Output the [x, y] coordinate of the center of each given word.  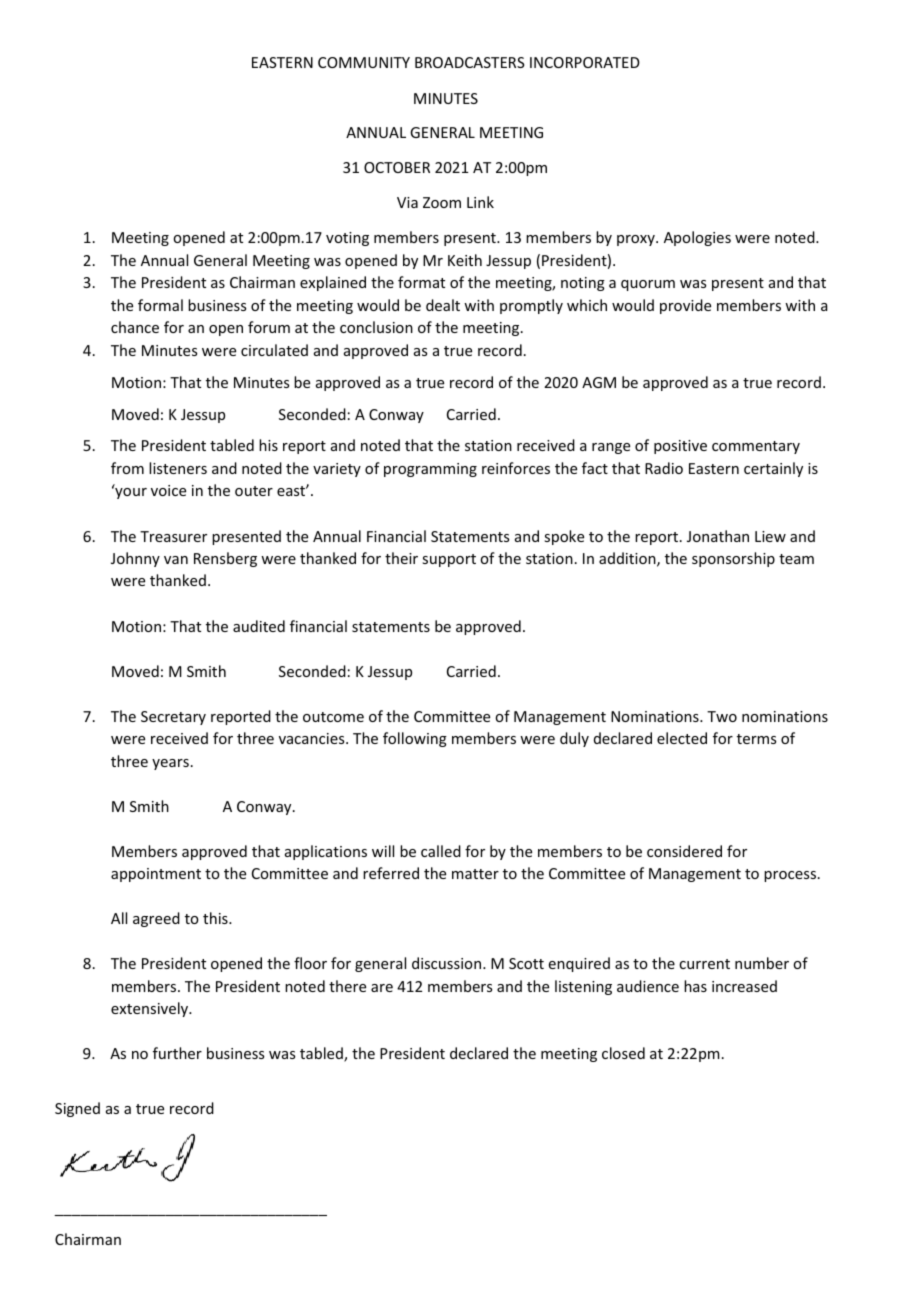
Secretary [173, 718]
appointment [156, 875]
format [421, 282]
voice [168, 490]
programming [430, 470]
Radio [664, 468]
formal [160, 305]
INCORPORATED [585, 62]
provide [685, 306]
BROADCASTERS [470, 62]
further [177, 1053]
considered [684, 851]
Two [722, 716]
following [415, 739]
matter [475, 874]
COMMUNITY [364, 62]
